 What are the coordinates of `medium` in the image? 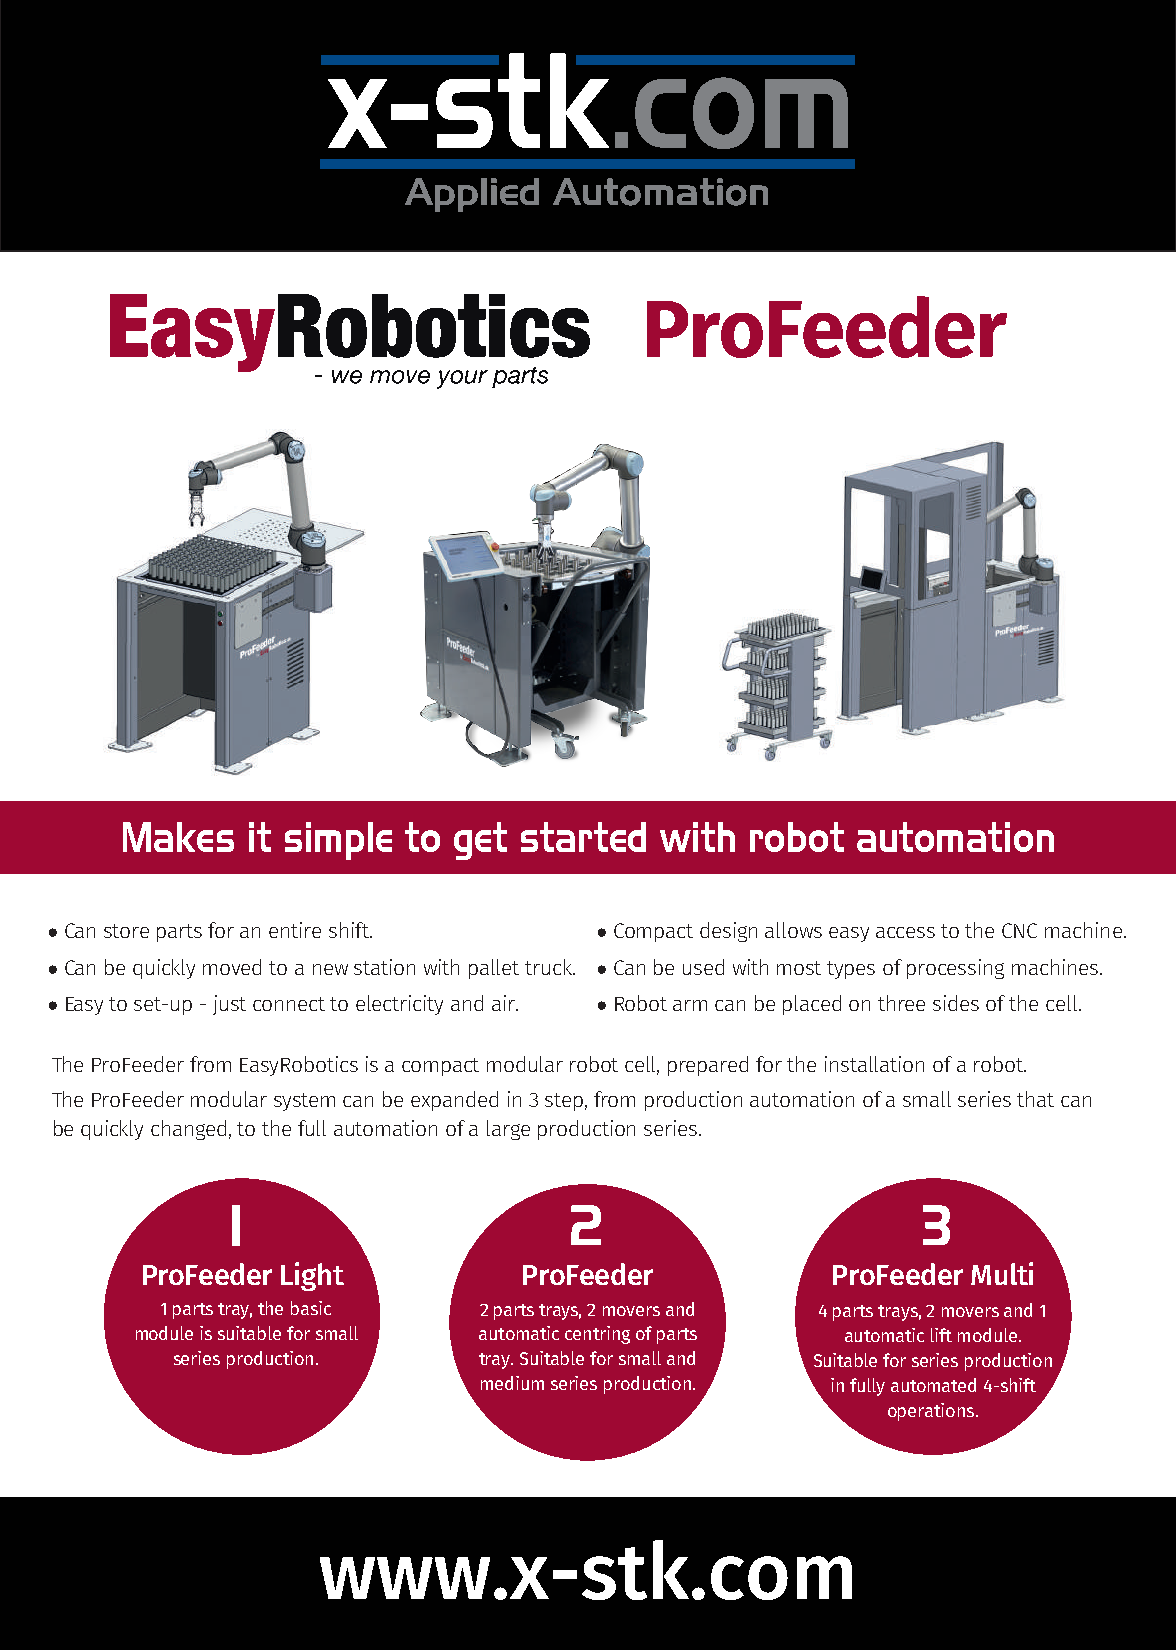 It's located at (512, 1383).
